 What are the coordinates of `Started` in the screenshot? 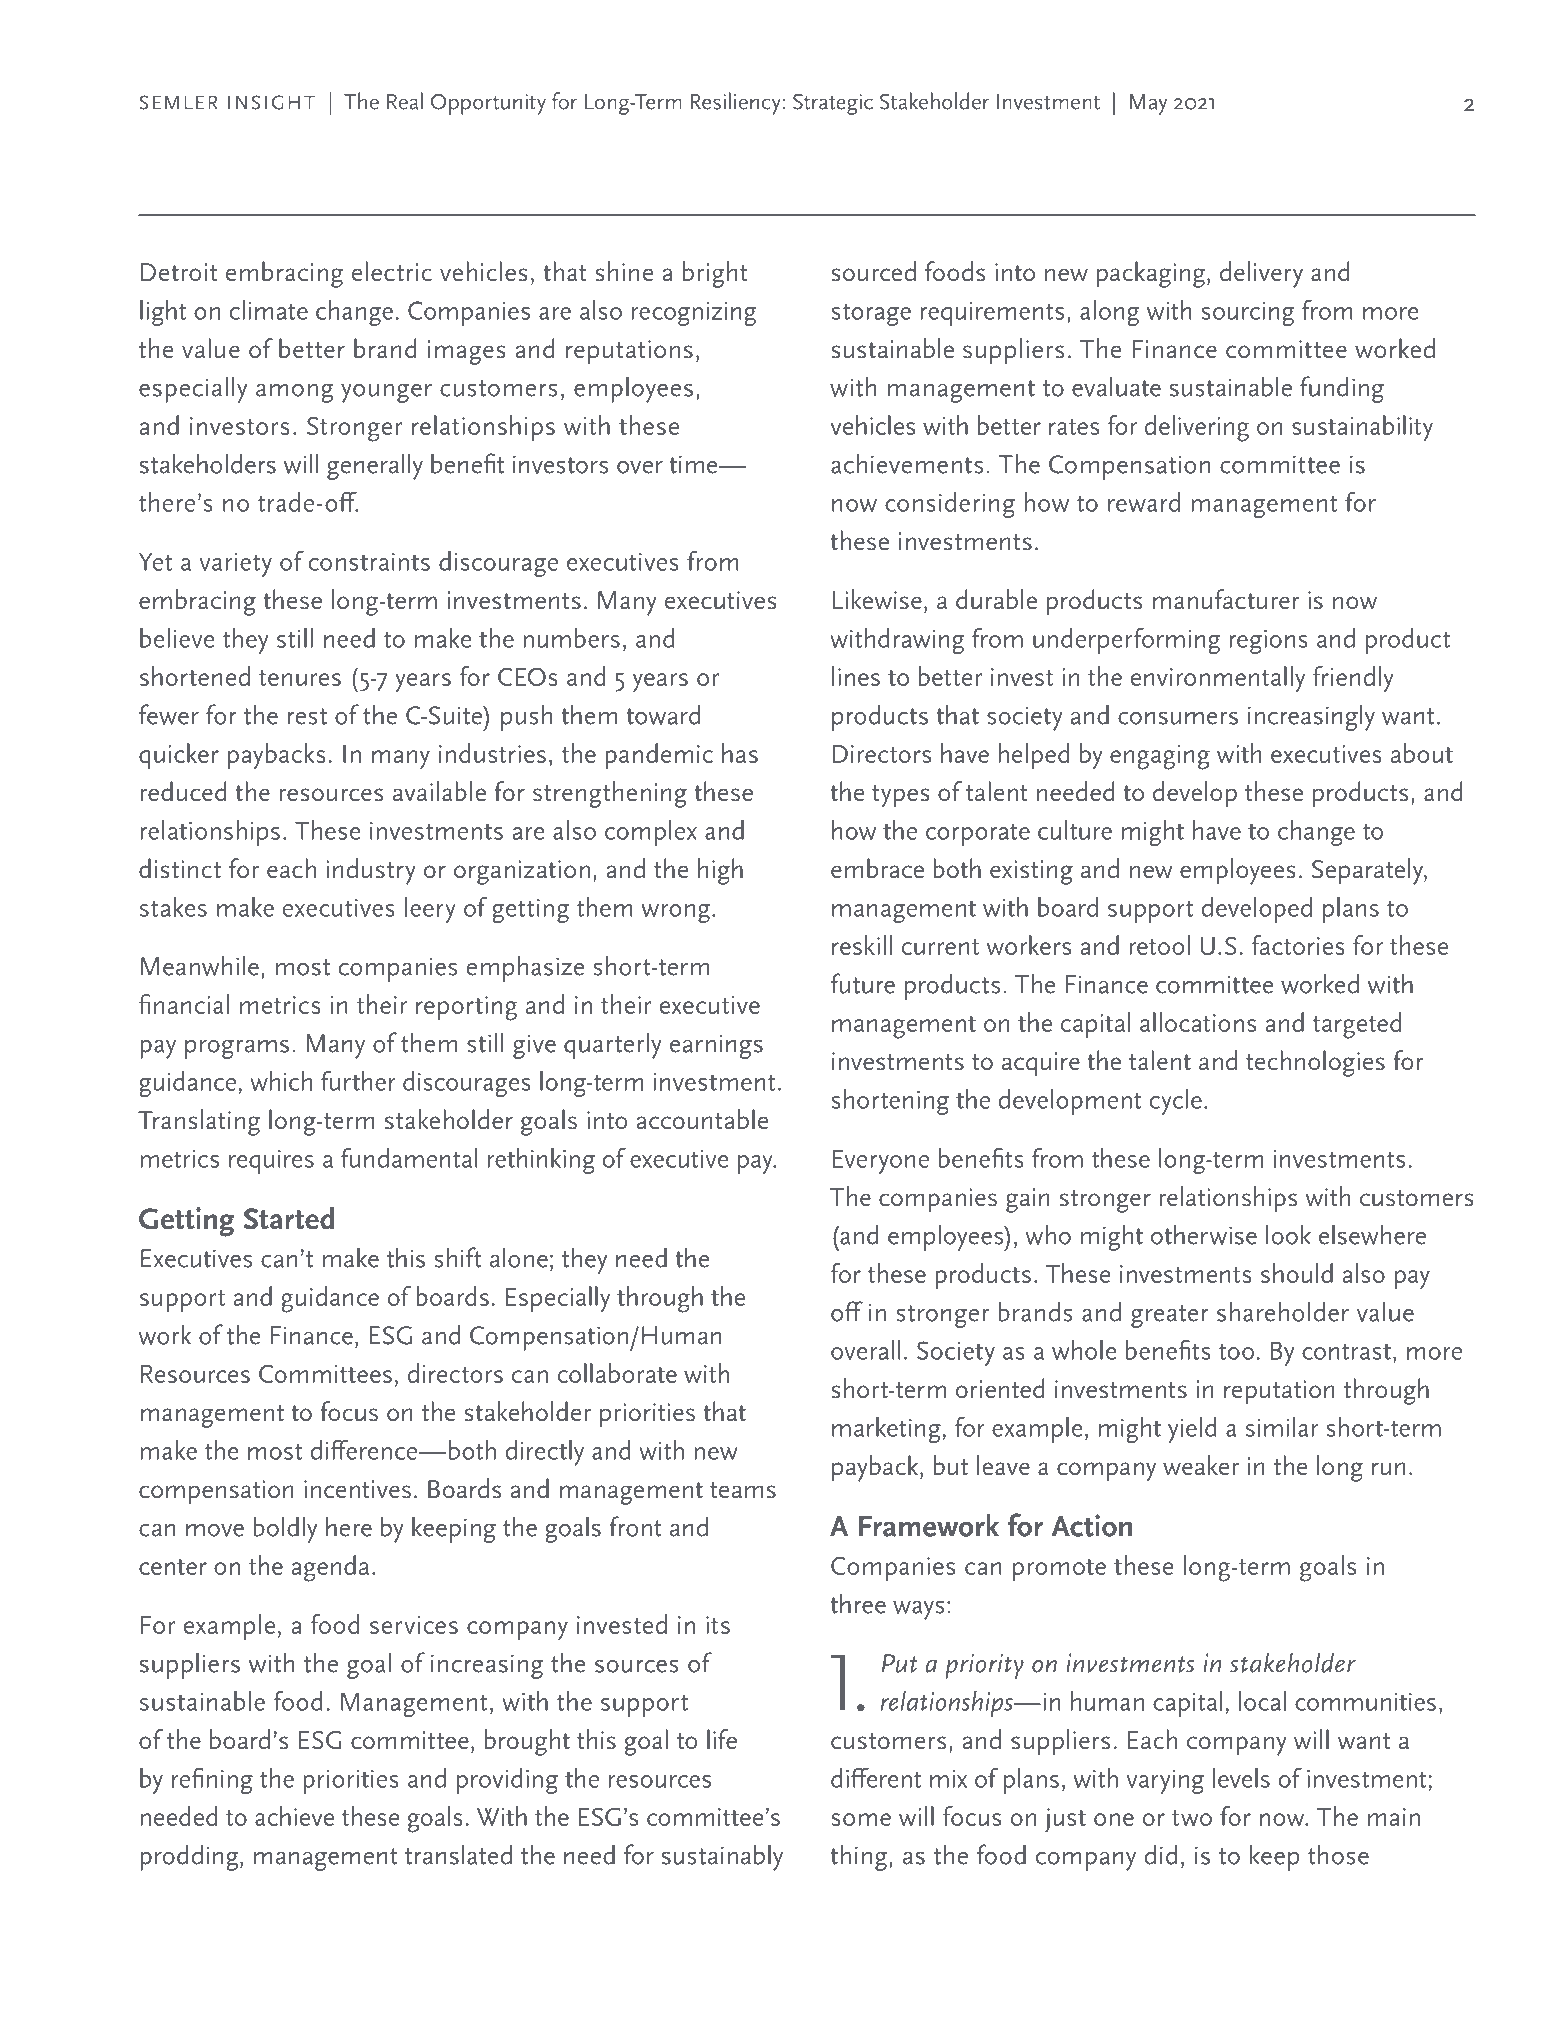 It's located at (289, 1218).
